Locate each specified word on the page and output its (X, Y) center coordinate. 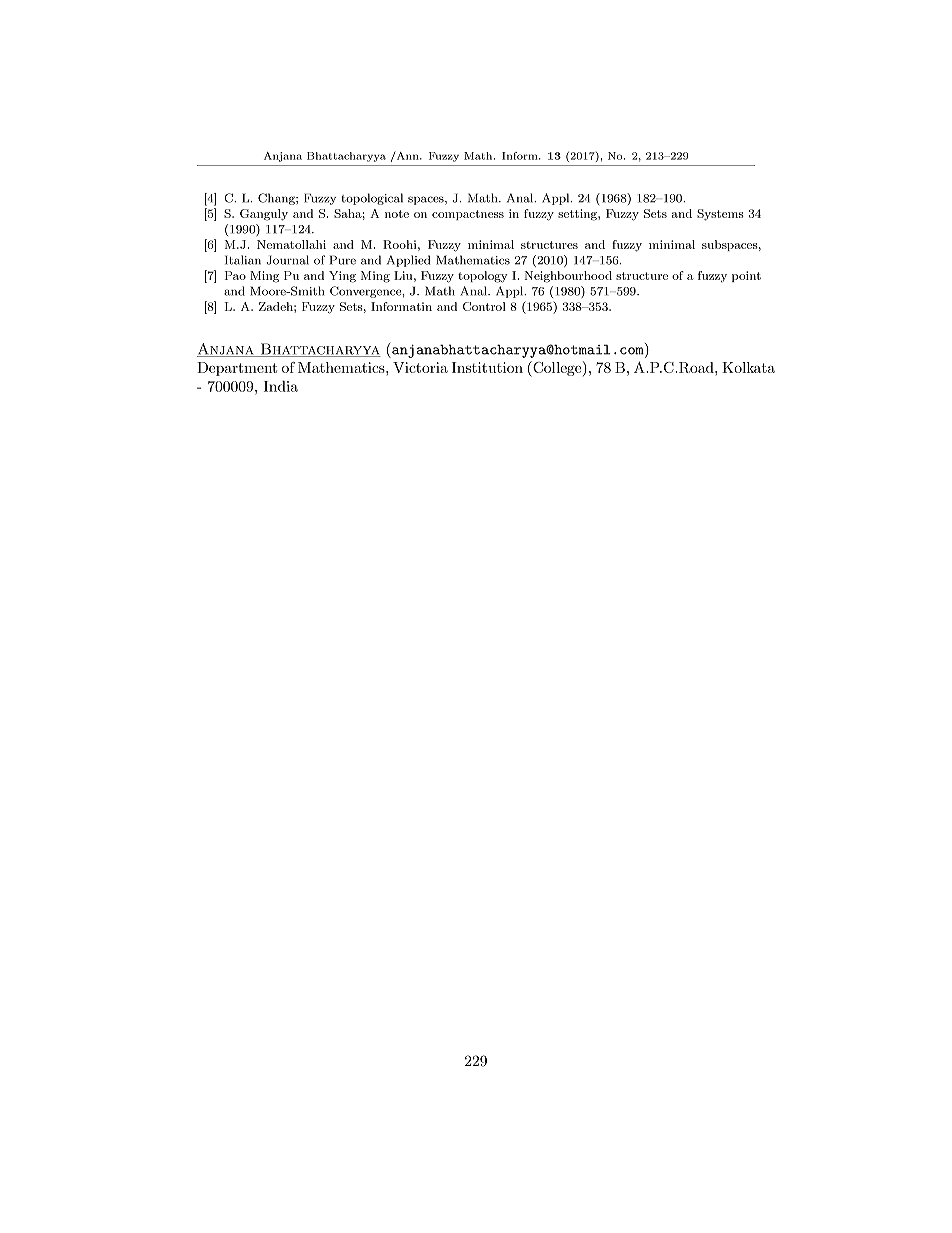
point (746, 276)
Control (484, 306)
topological (372, 199)
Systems (720, 215)
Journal (287, 260)
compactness (468, 215)
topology (482, 277)
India (281, 386)
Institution (487, 367)
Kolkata (748, 367)
